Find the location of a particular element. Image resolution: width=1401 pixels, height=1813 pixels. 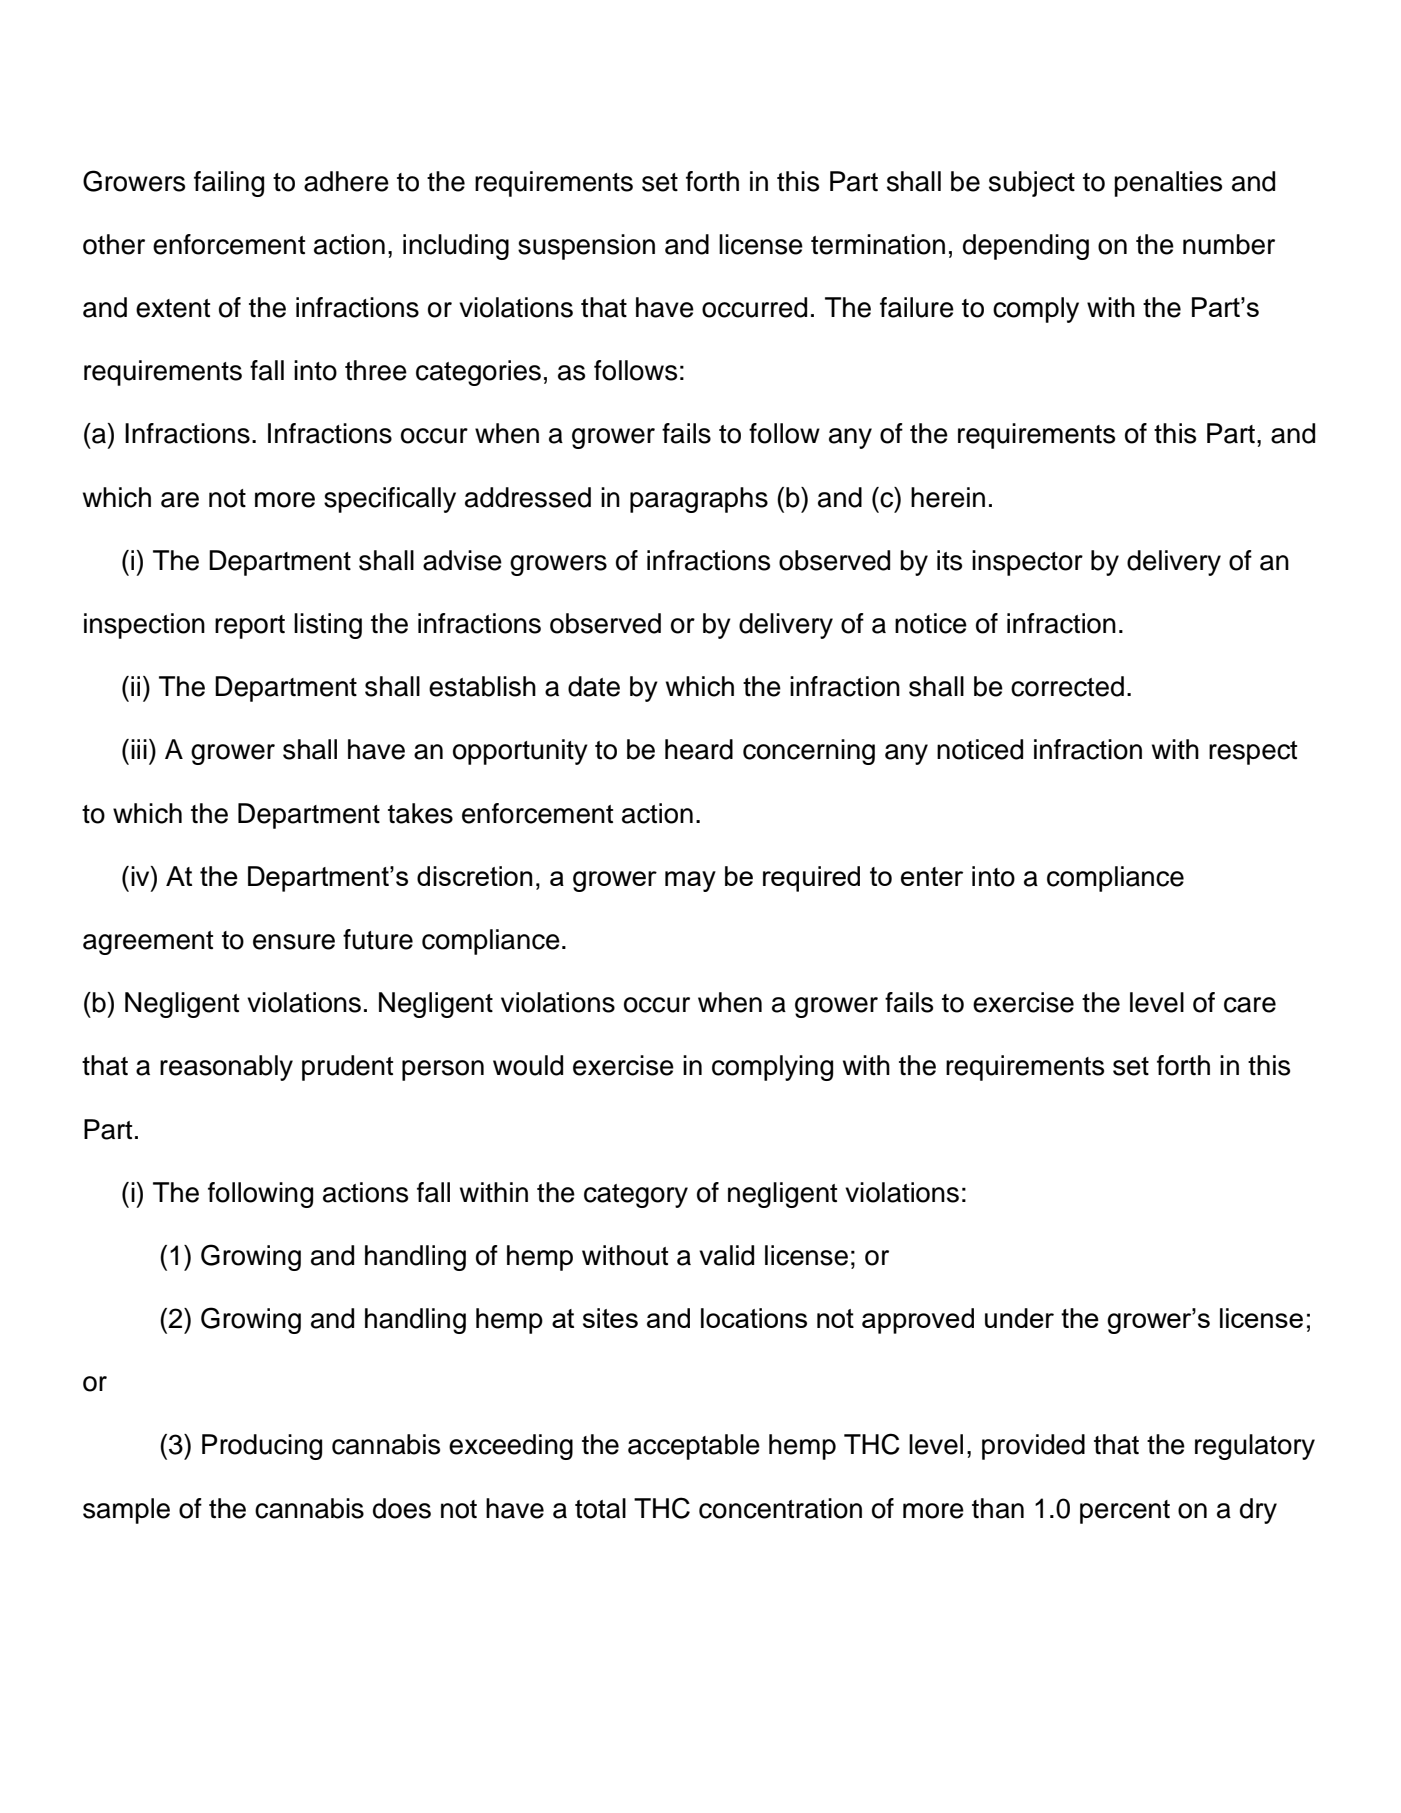

date is located at coordinates (594, 686).
